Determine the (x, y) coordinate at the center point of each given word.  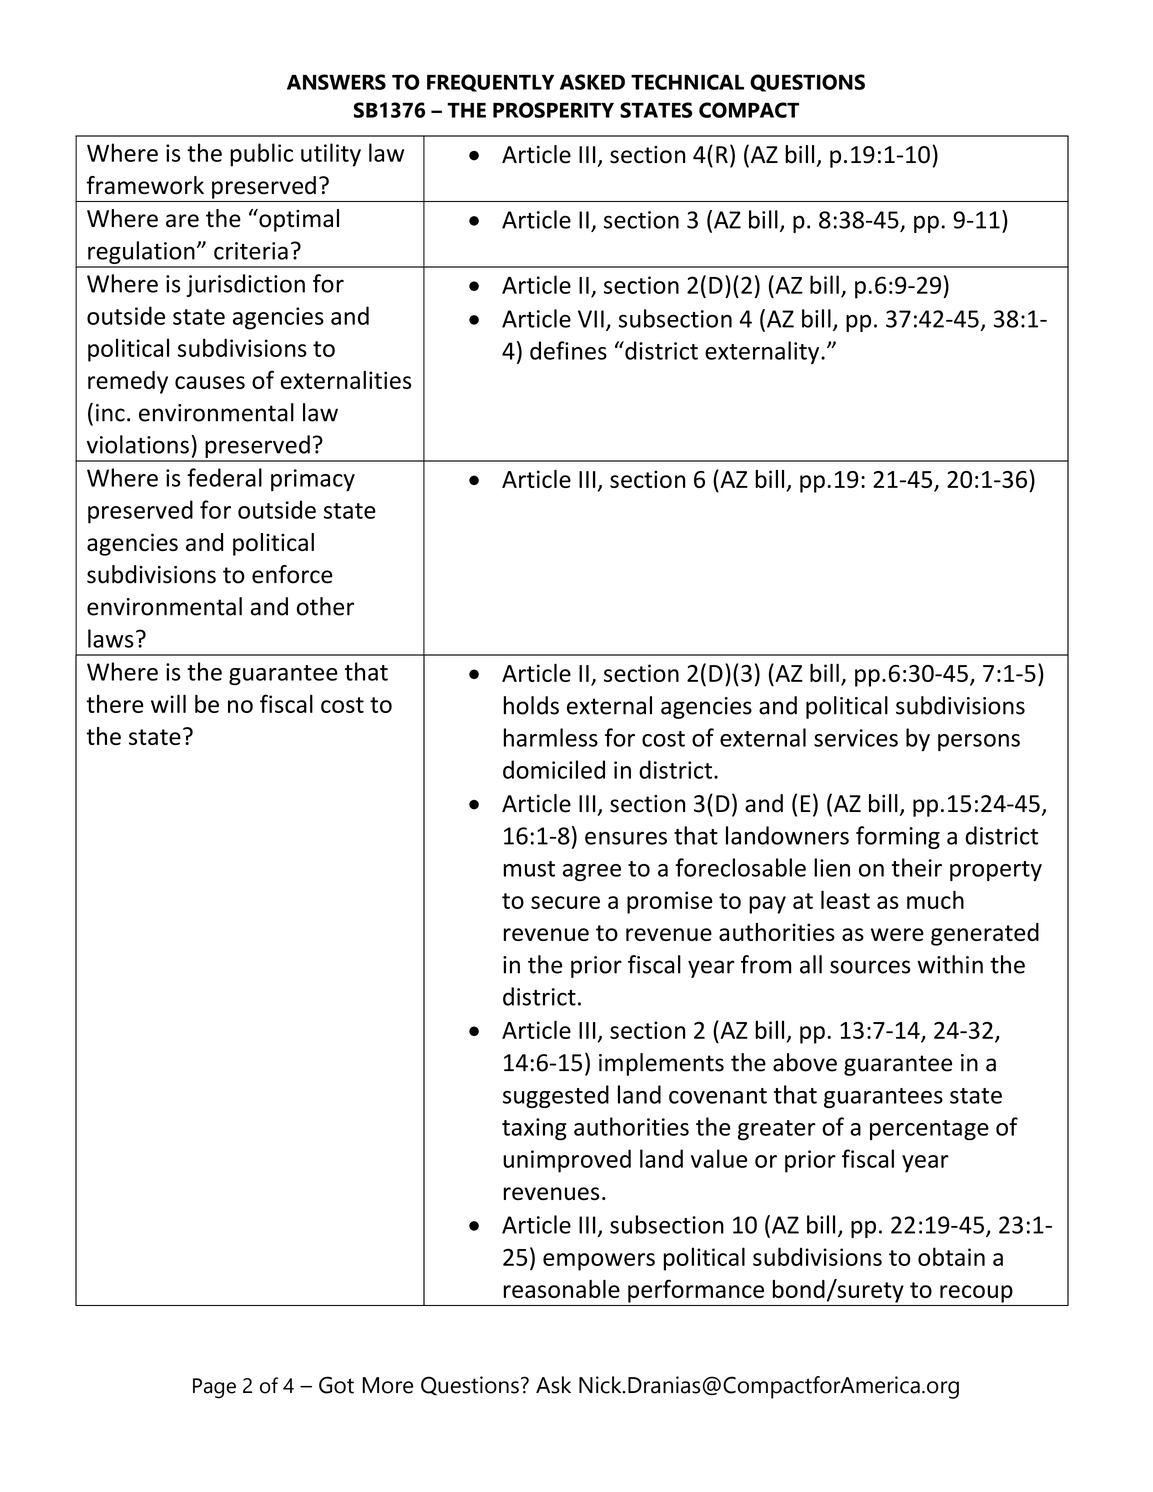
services (856, 738)
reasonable (562, 1289)
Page (214, 1388)
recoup (976, 1294)
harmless (551, 737)
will (168, 703)
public (261, 155)
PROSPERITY (553, 110)
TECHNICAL (687, 82)
